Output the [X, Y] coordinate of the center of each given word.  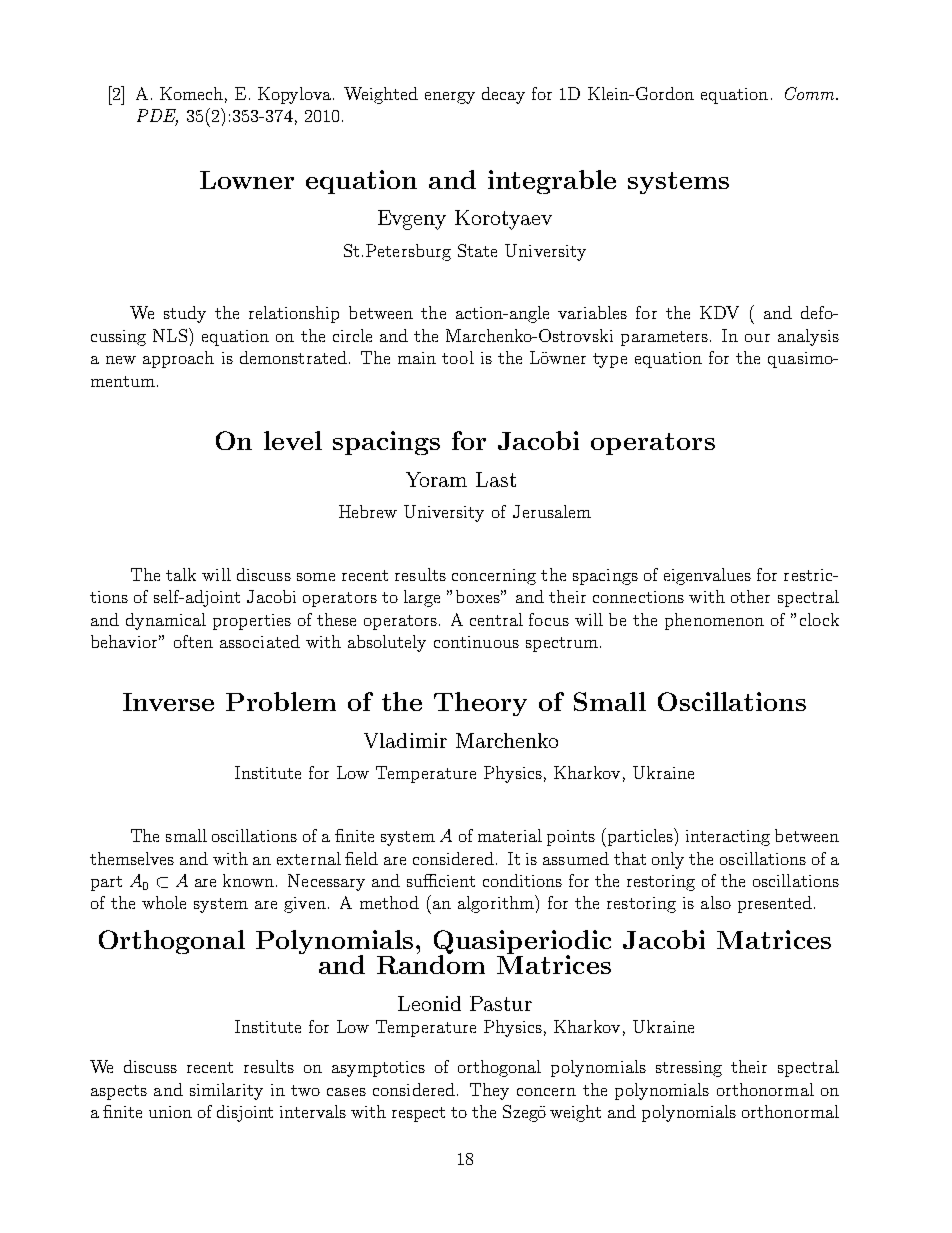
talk [181, 574]
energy [450, 98]
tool [458, 357]
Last [496, 479]
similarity [226, 1091]
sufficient [441, 880]
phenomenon [714, 621]
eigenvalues [707, 576]
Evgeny [412, 220]
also [716, 902]
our [757, 338]
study [185, 314]
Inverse [168, 702]
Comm [811, 93]
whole [164, 902]
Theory [480, 704]
